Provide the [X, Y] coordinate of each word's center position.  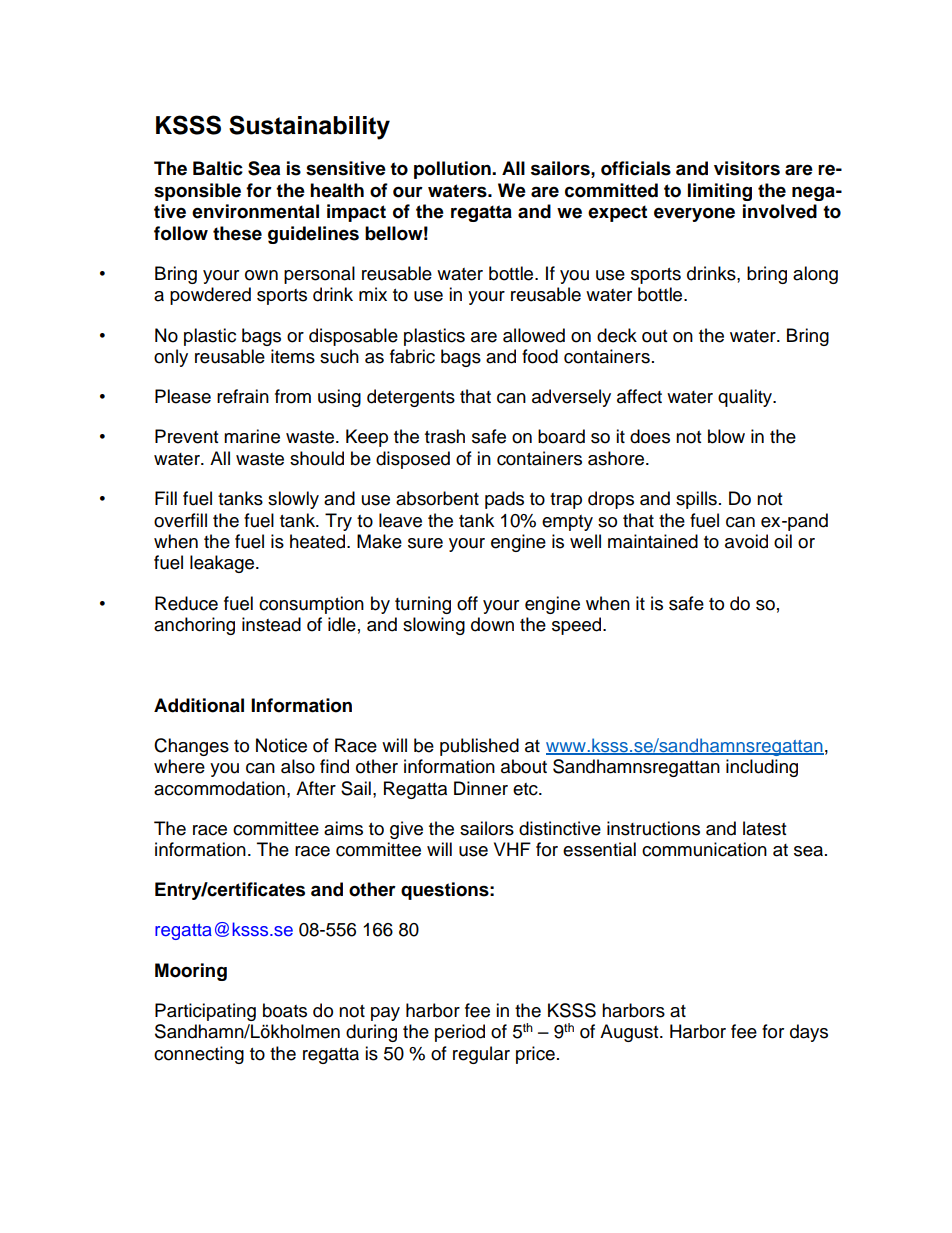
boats [285, 1010]
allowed [534, 335]
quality [746, 398]
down [492, 624]
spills [696, 500]
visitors [747, 168]
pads [504, 500]
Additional [199, 705]
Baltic [218, 168]
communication [704, 849]
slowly [293, 500]
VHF [512, 849]
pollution [453, 170]
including [762, 768]
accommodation [219, 788]
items [293, 356]
